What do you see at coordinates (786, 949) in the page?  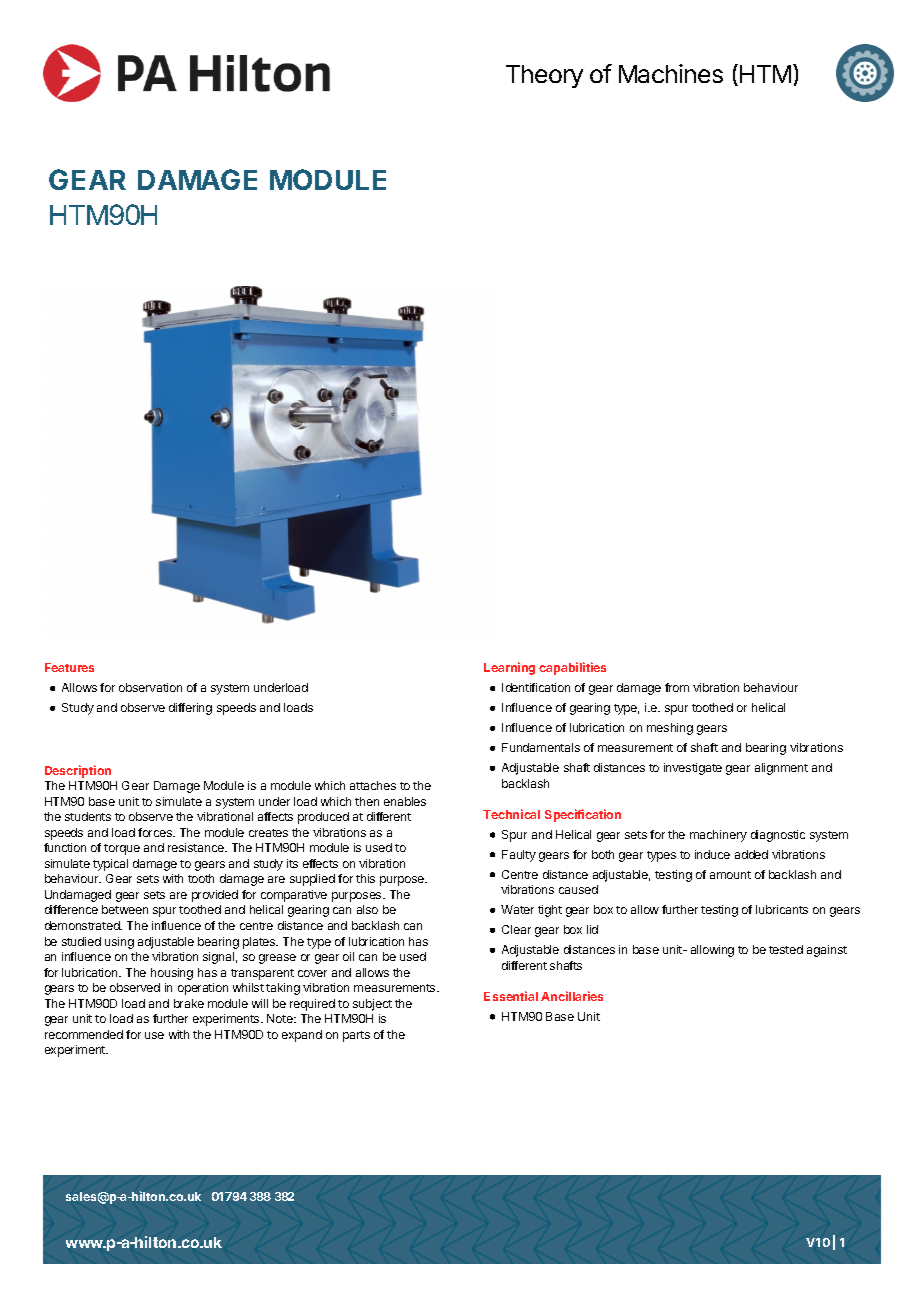 I see `tested` at bounding box center [786, 949].
